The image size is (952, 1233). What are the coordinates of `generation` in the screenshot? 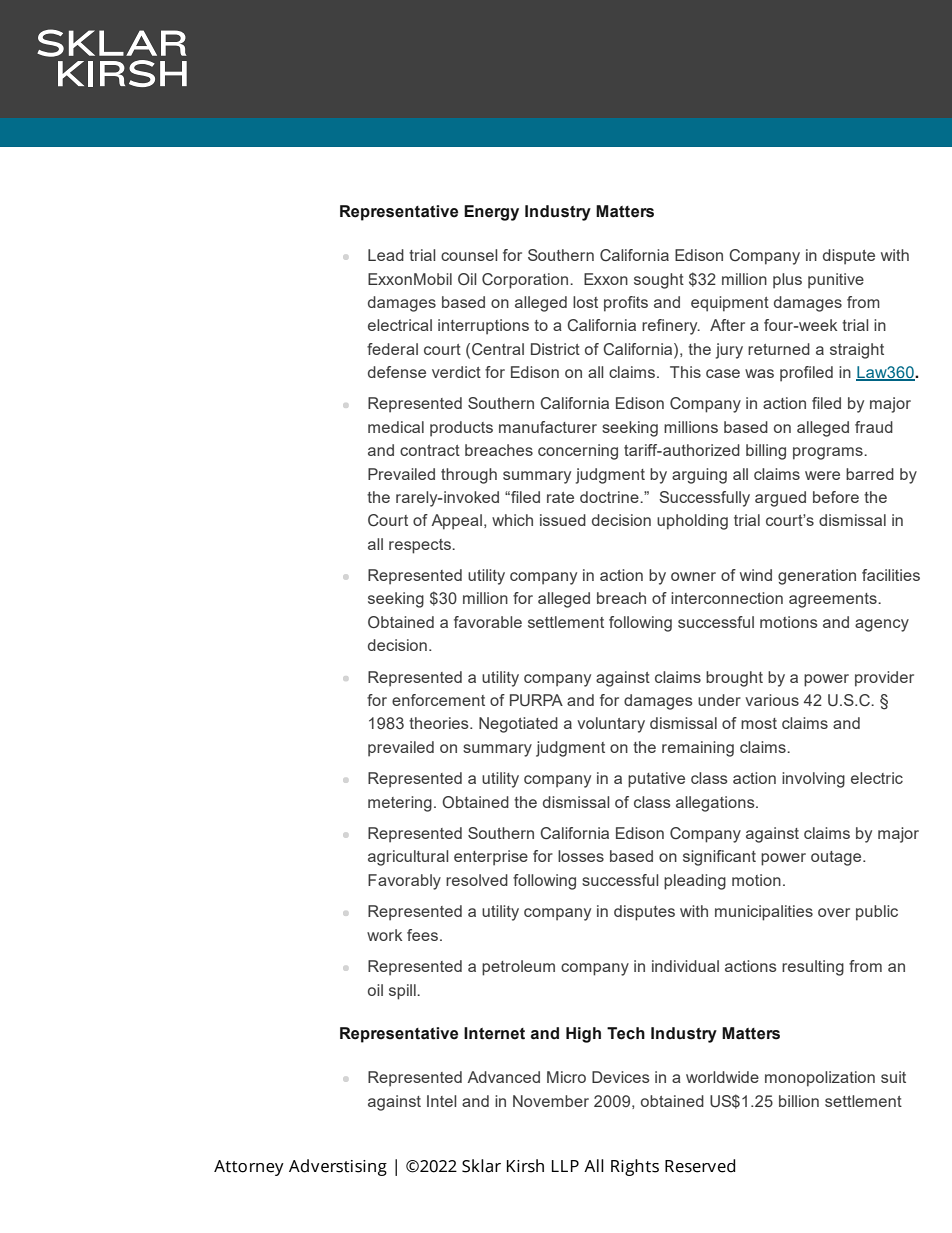 It's located at (817, 577).
